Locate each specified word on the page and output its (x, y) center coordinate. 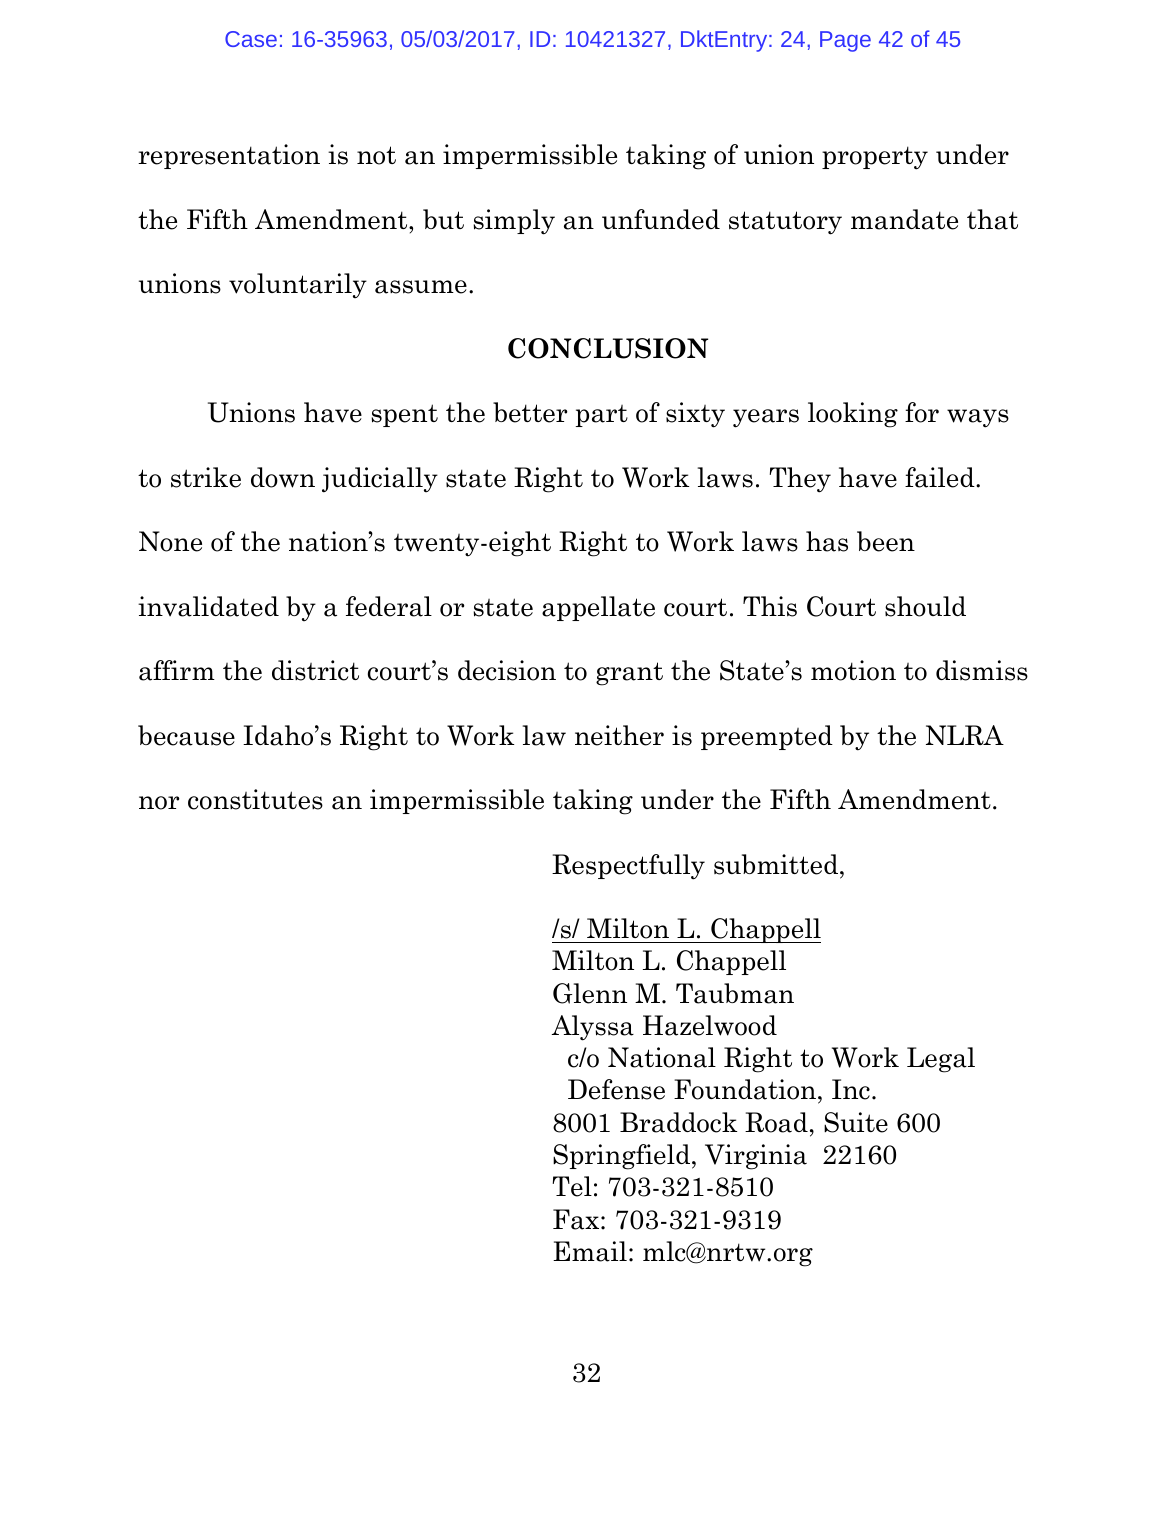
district (315, 670)
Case (251, 39)
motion (853, 670)
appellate (598, 608)
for (922, 412)
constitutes (255, 799)
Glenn (590, 993)
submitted (777, 864)
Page (845, 41)
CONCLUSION (608, 348)
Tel (572, 1186)
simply (514, 222)
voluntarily (298, 285)
